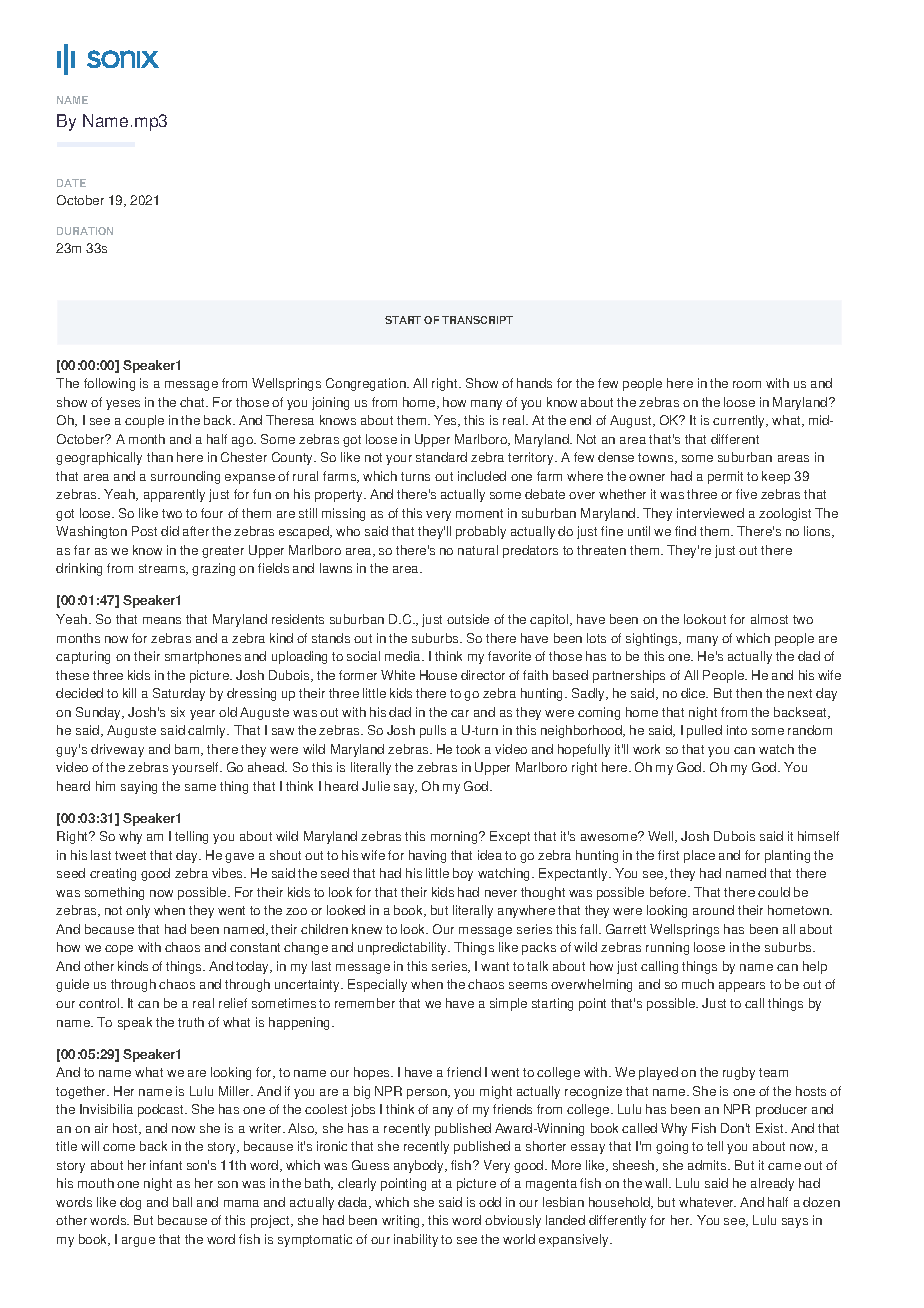 Image resolution: width=924 pixels, height=1308 pixels. Describe the element at coordinates (85, 231) in the screenshot. I see `DURATION` at that location.
